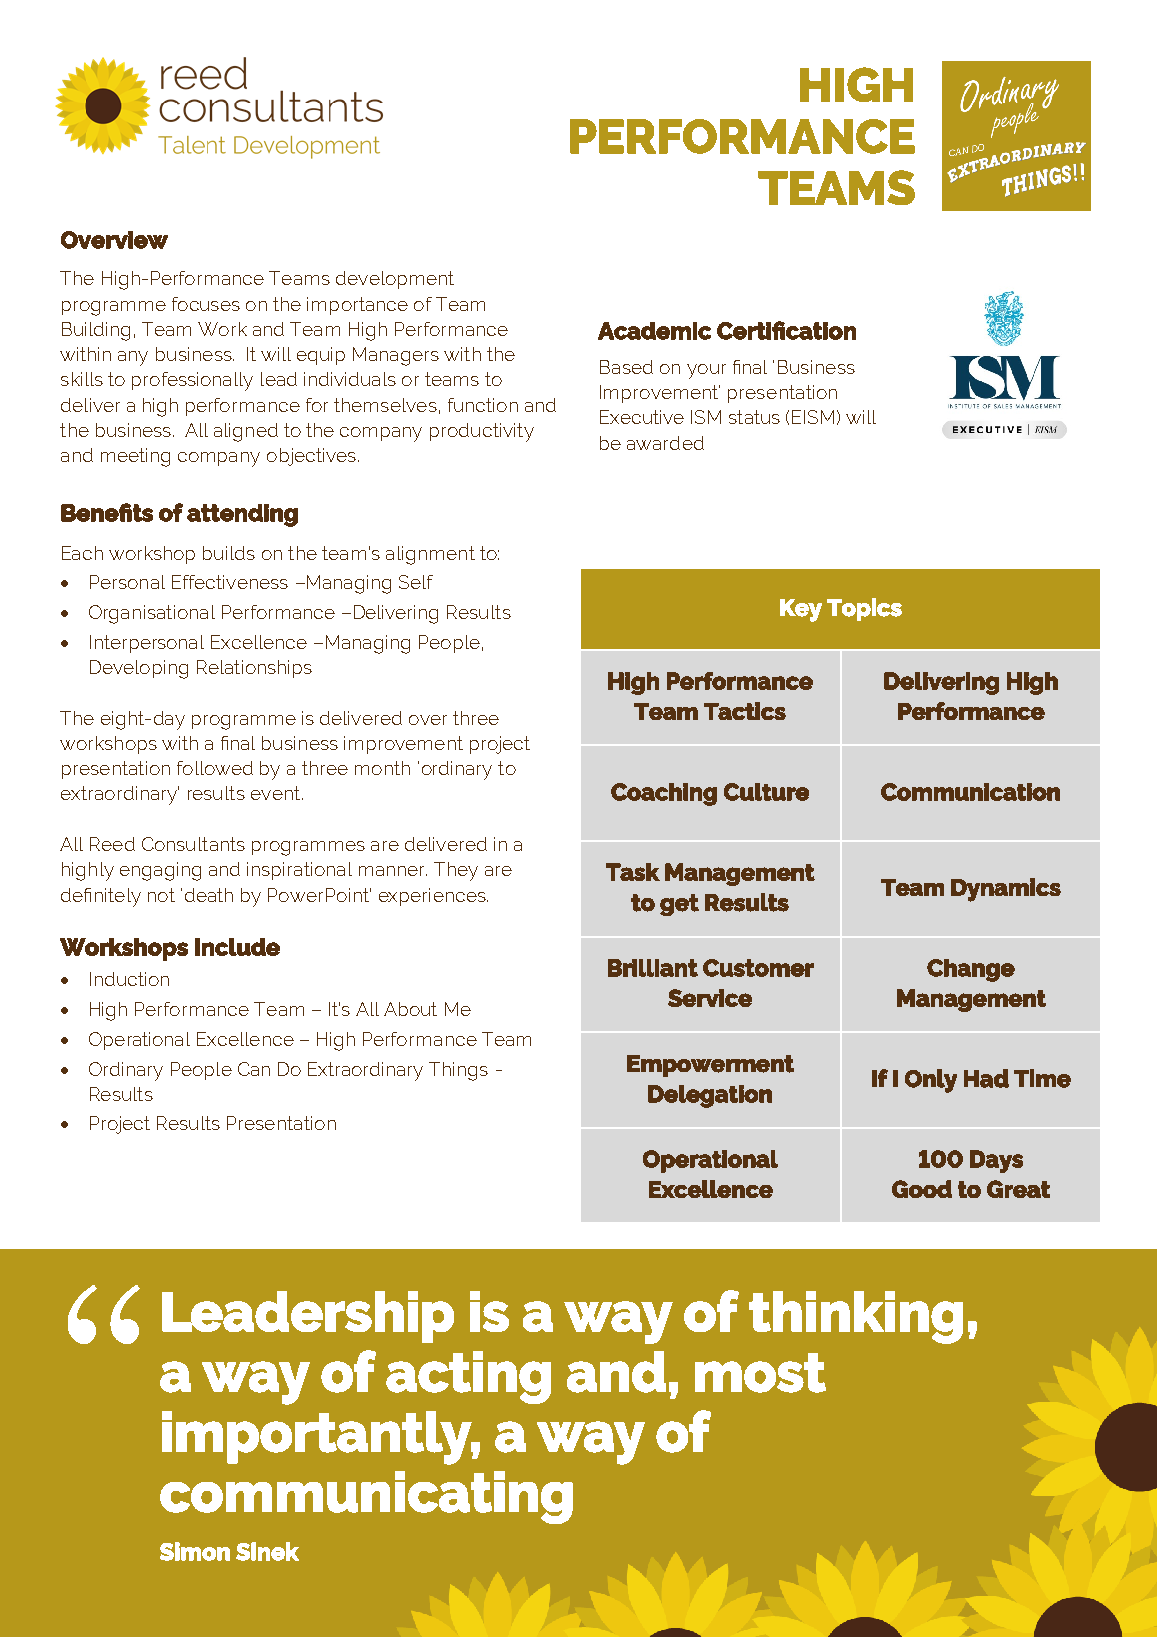 The image size is (1157, 1637). Describe the element at coordinates (1006, 890) in the screenshot. I see `Dynamics` at that location.
